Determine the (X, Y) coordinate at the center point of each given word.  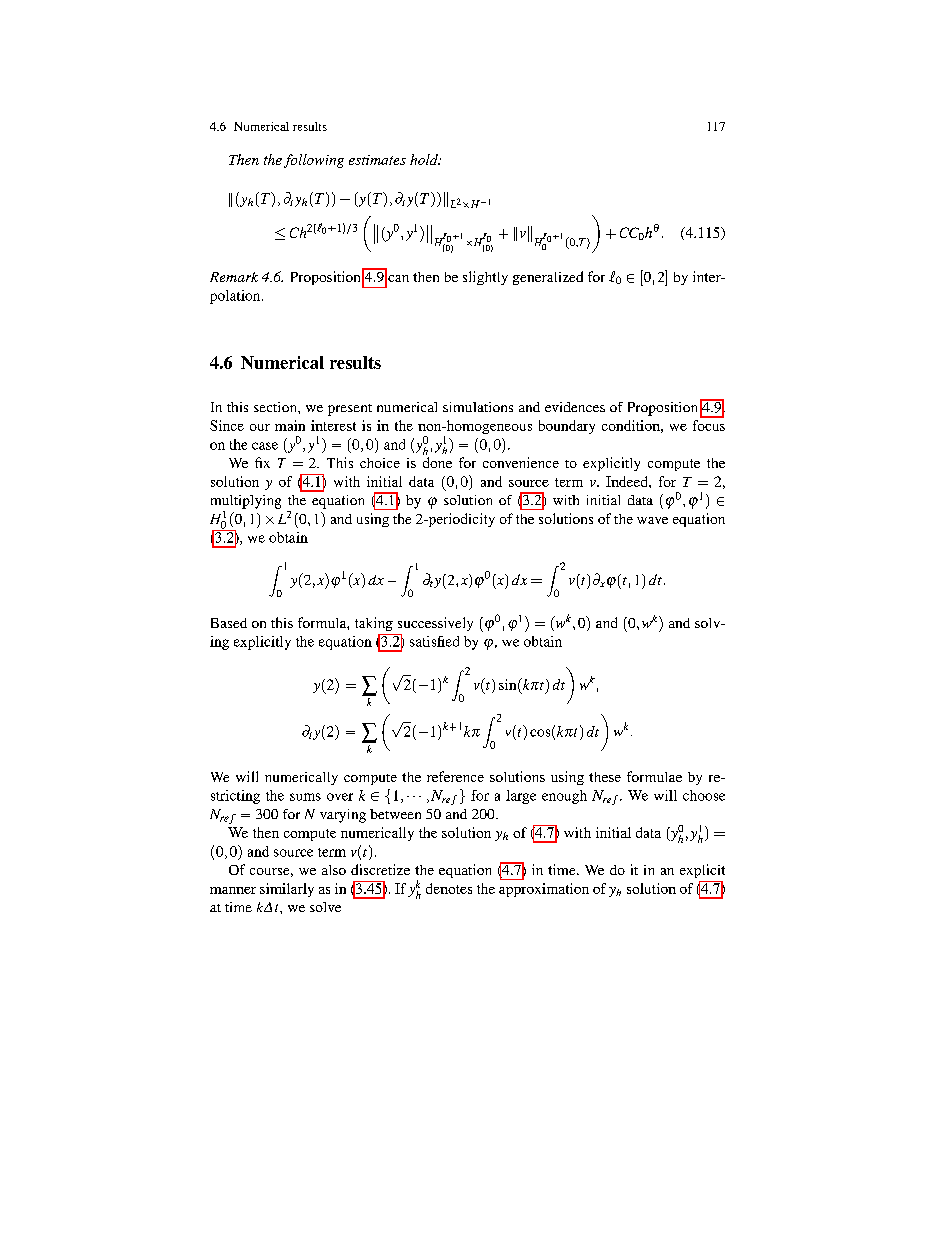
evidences (575, 407)
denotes (449, 888)
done (437, 462)
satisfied (434, 641)
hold (425, 159)
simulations (478, 407)
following (314, 161)
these (605, 777)
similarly (287, 890)
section (276, 407)
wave (652, 520)
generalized (548, 278)
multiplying (246, 502)
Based (229, 623)
